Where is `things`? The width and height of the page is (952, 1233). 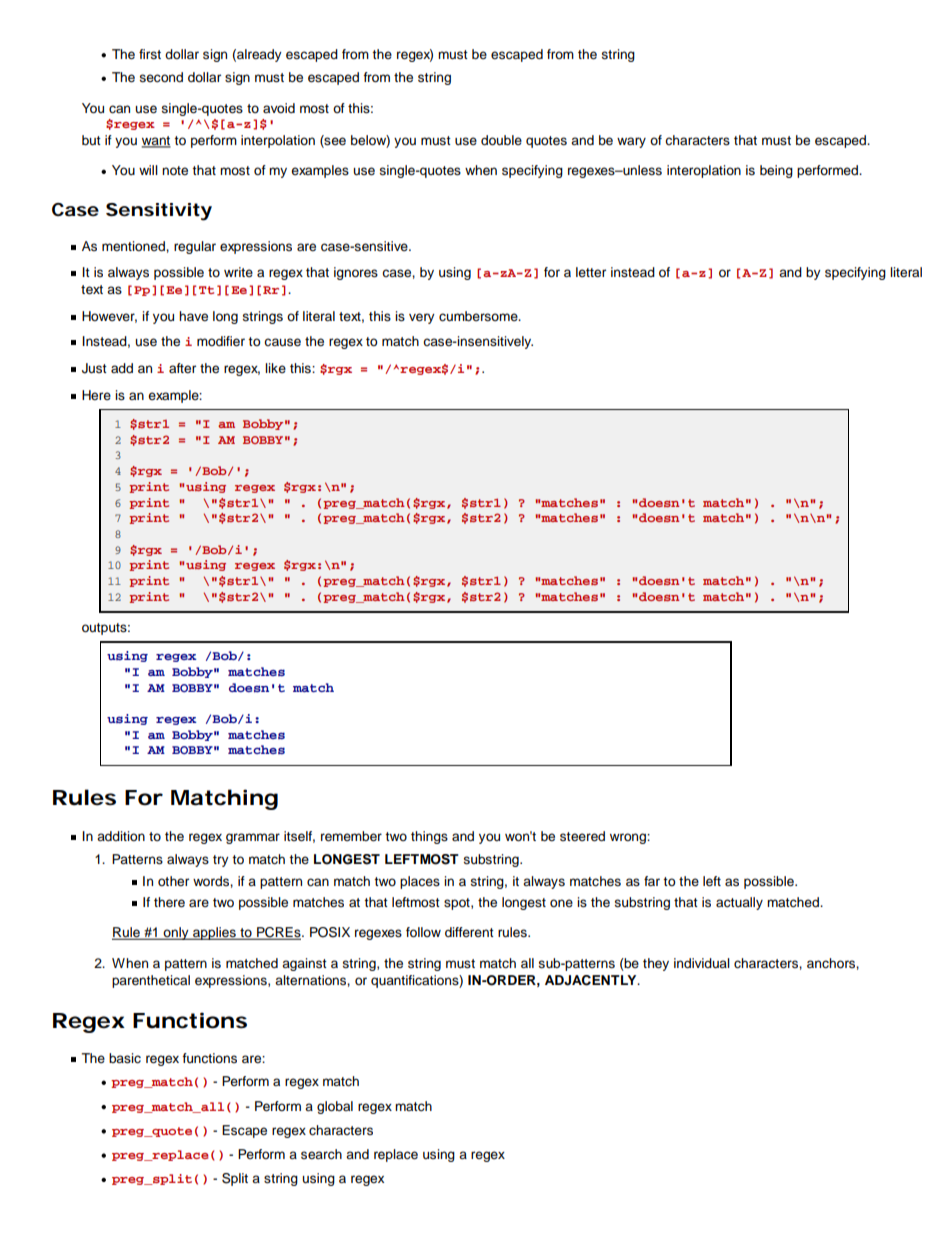
things is located at coordinates (429, 837).
